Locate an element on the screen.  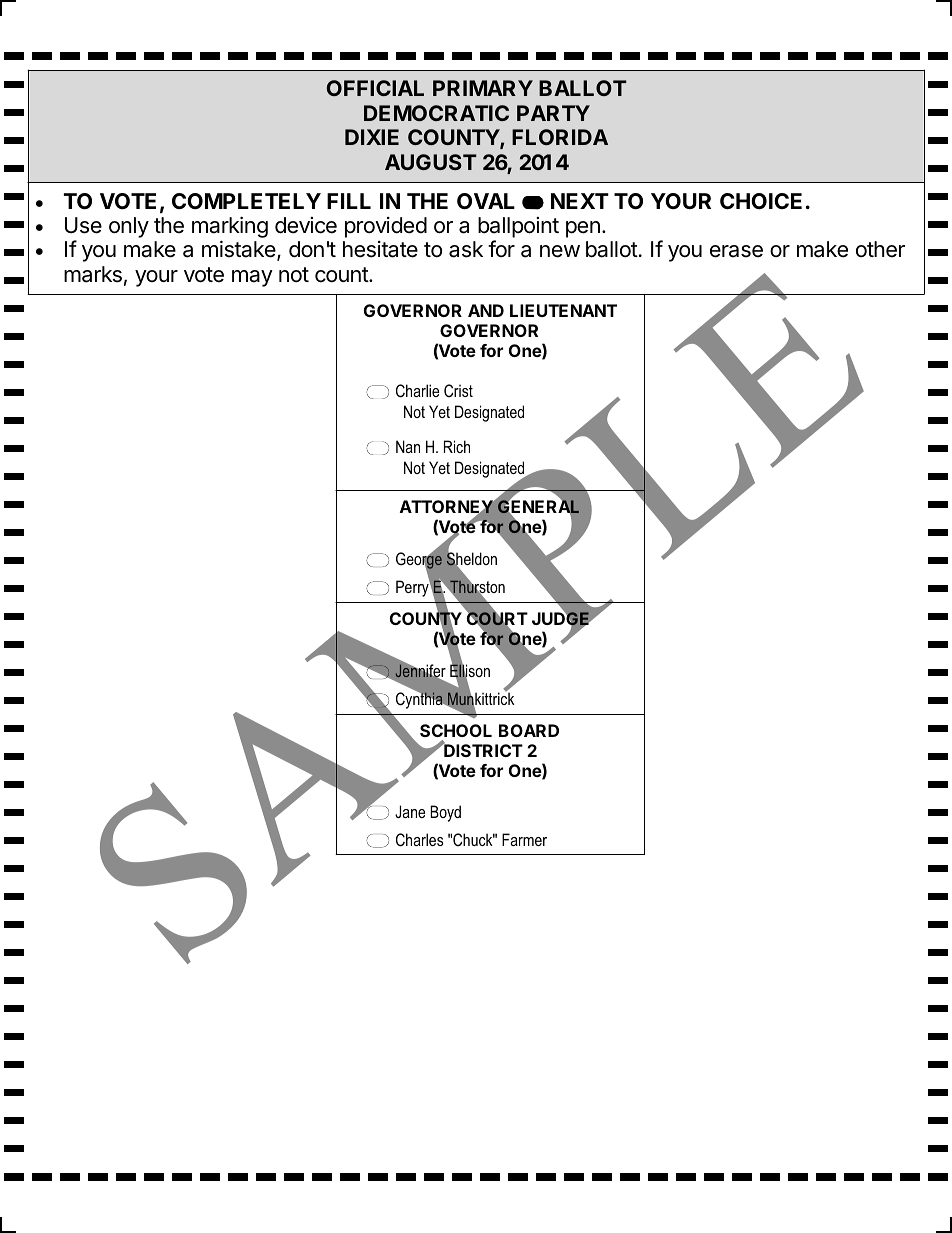
AND is located at coordinates (486, 310).
